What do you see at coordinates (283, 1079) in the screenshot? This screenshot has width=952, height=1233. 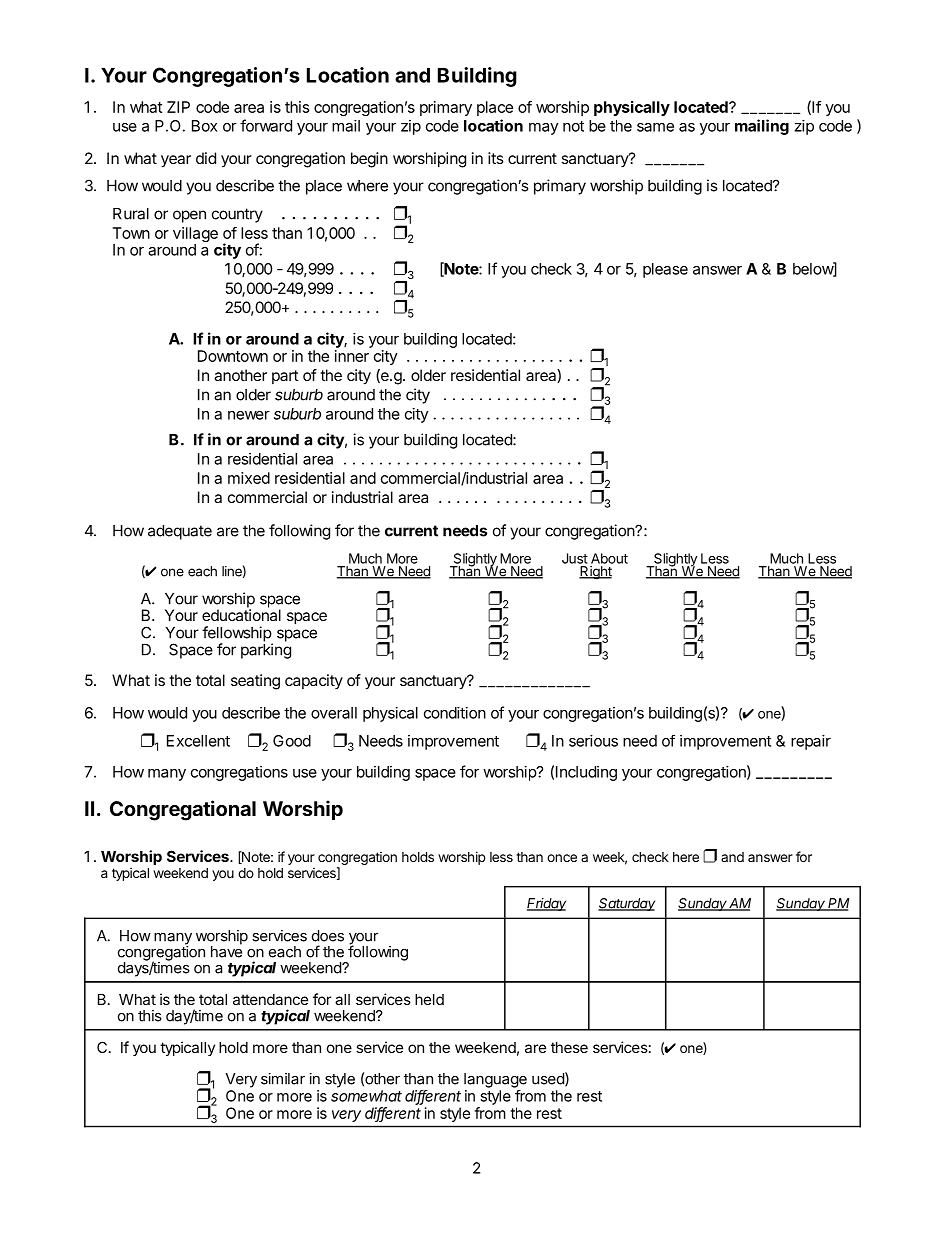 I see `similar` at bounding box center [283, 1079].
